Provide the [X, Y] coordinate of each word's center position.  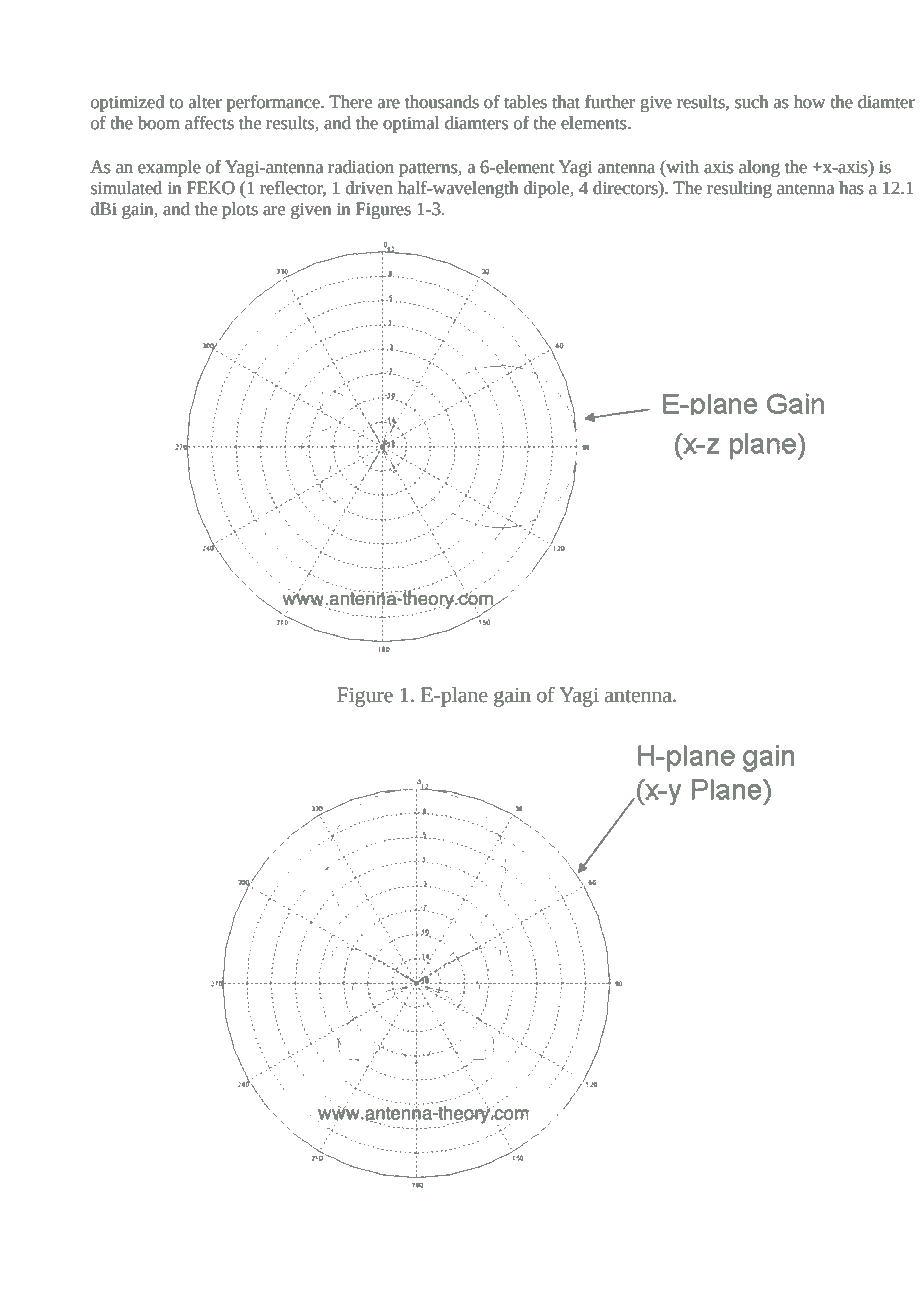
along [759, 168]
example [169, 168]
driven [369, 188]
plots [240, 210]
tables [525, 102]
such [752, 102]
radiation [361, 167]
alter [205, 102]
